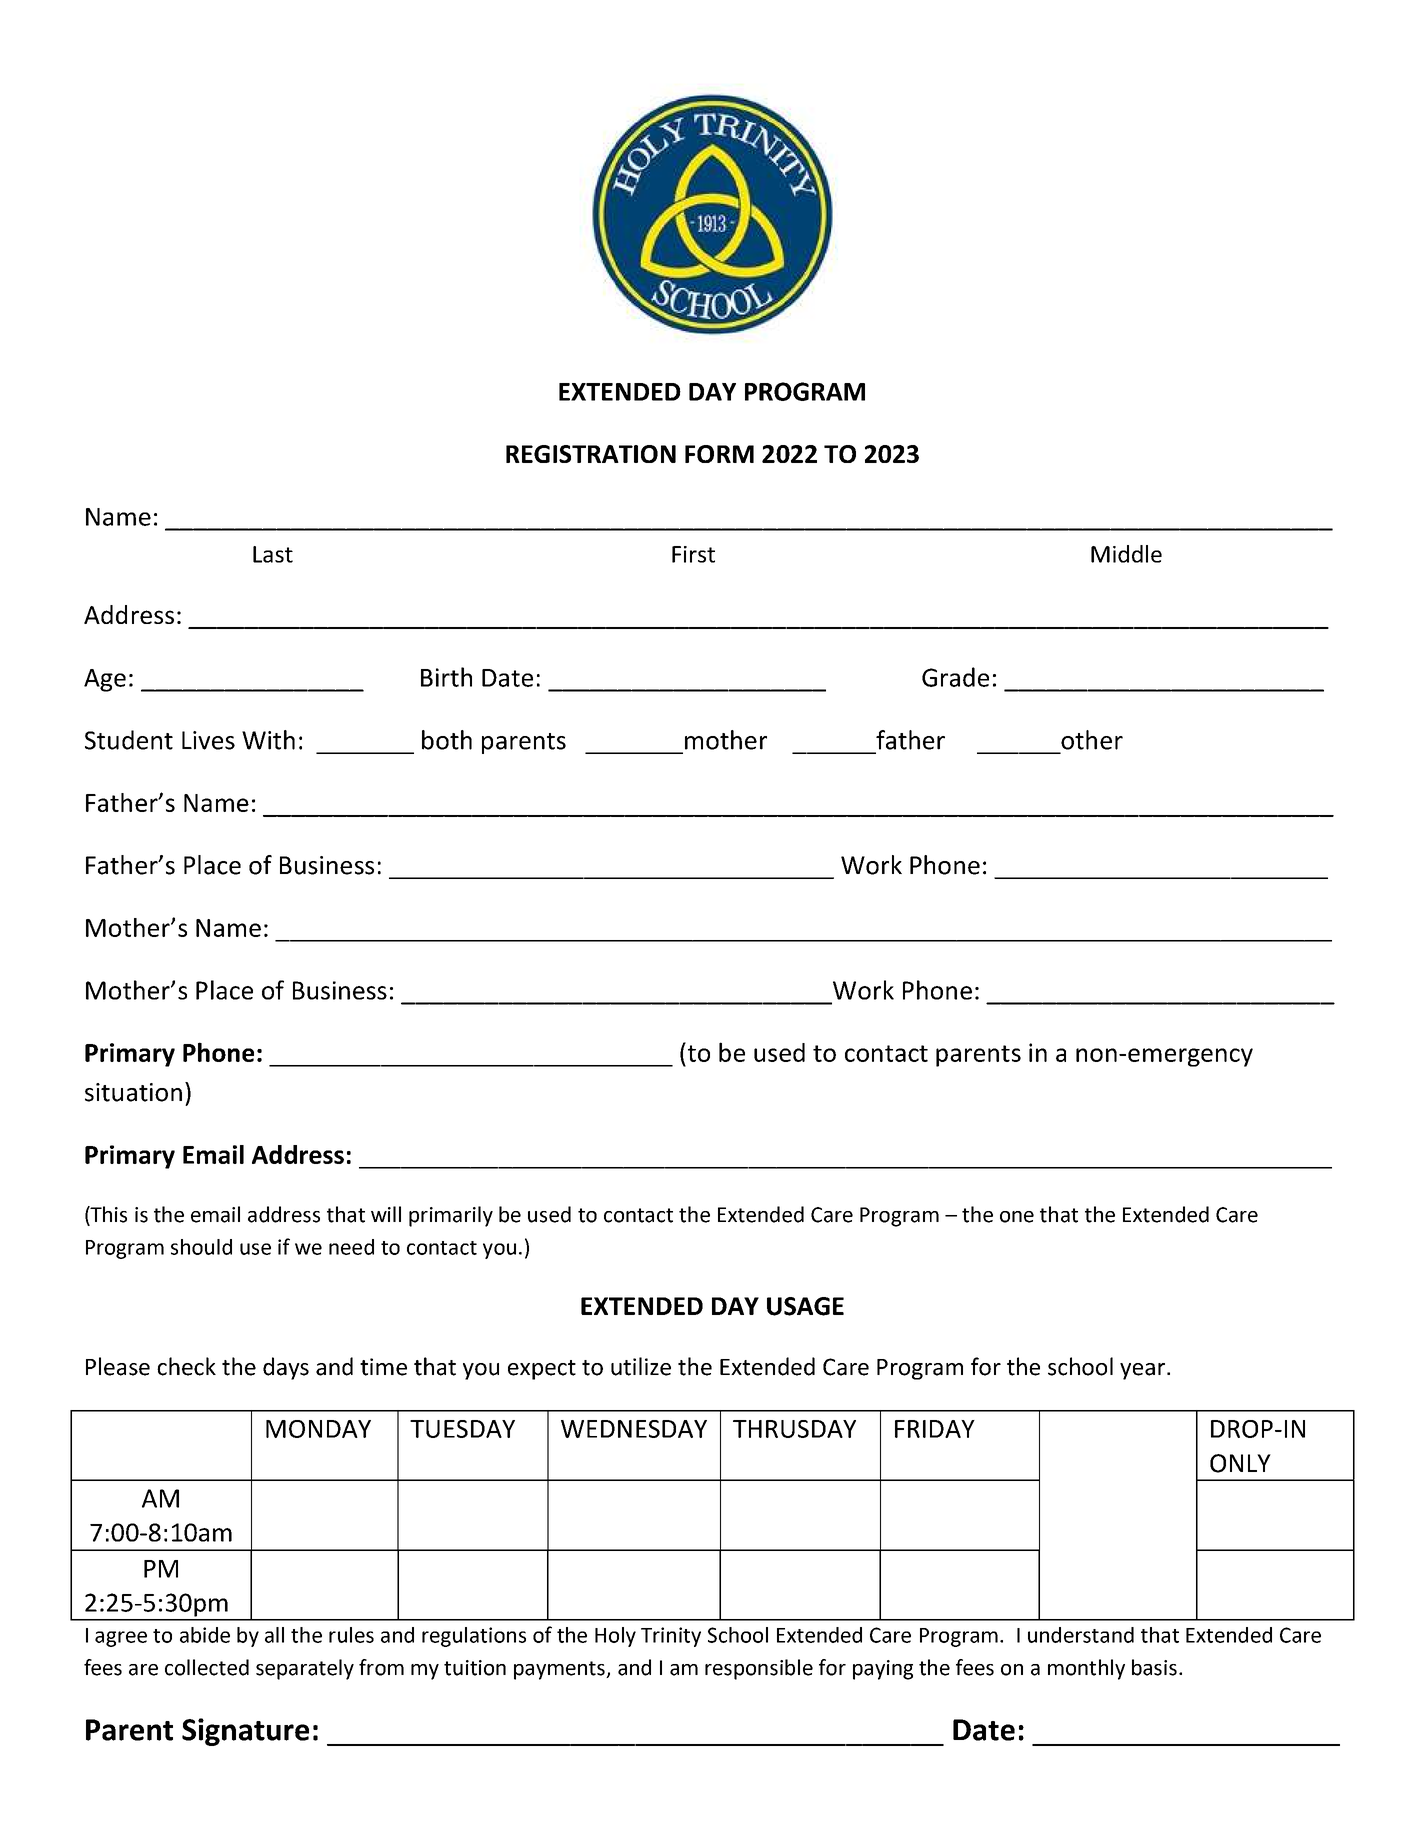 Image resolution: width=1425 pixels, height=1845 pixels. I want to click on Middle, so click(1126, 554).
